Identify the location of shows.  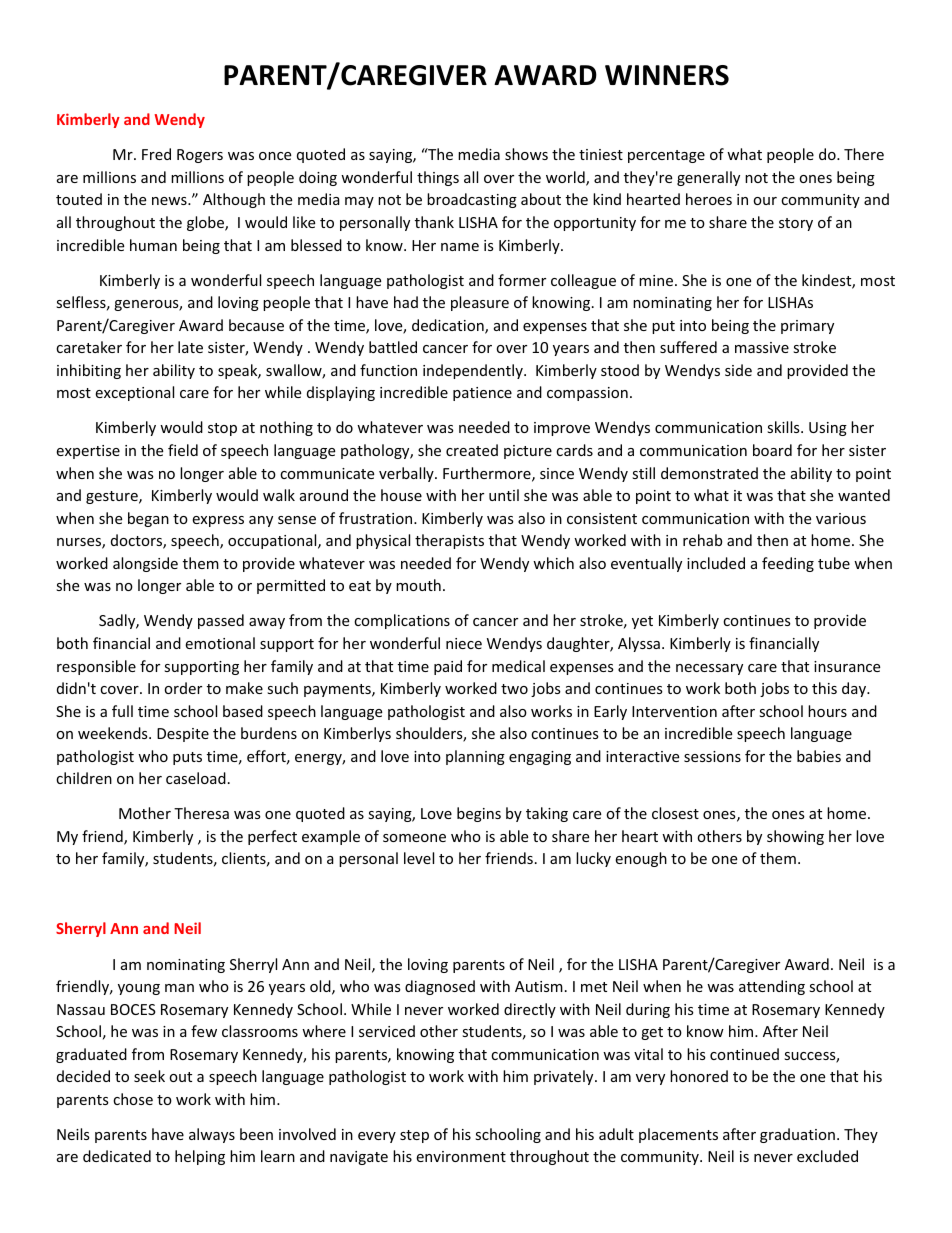
(526, 154).
